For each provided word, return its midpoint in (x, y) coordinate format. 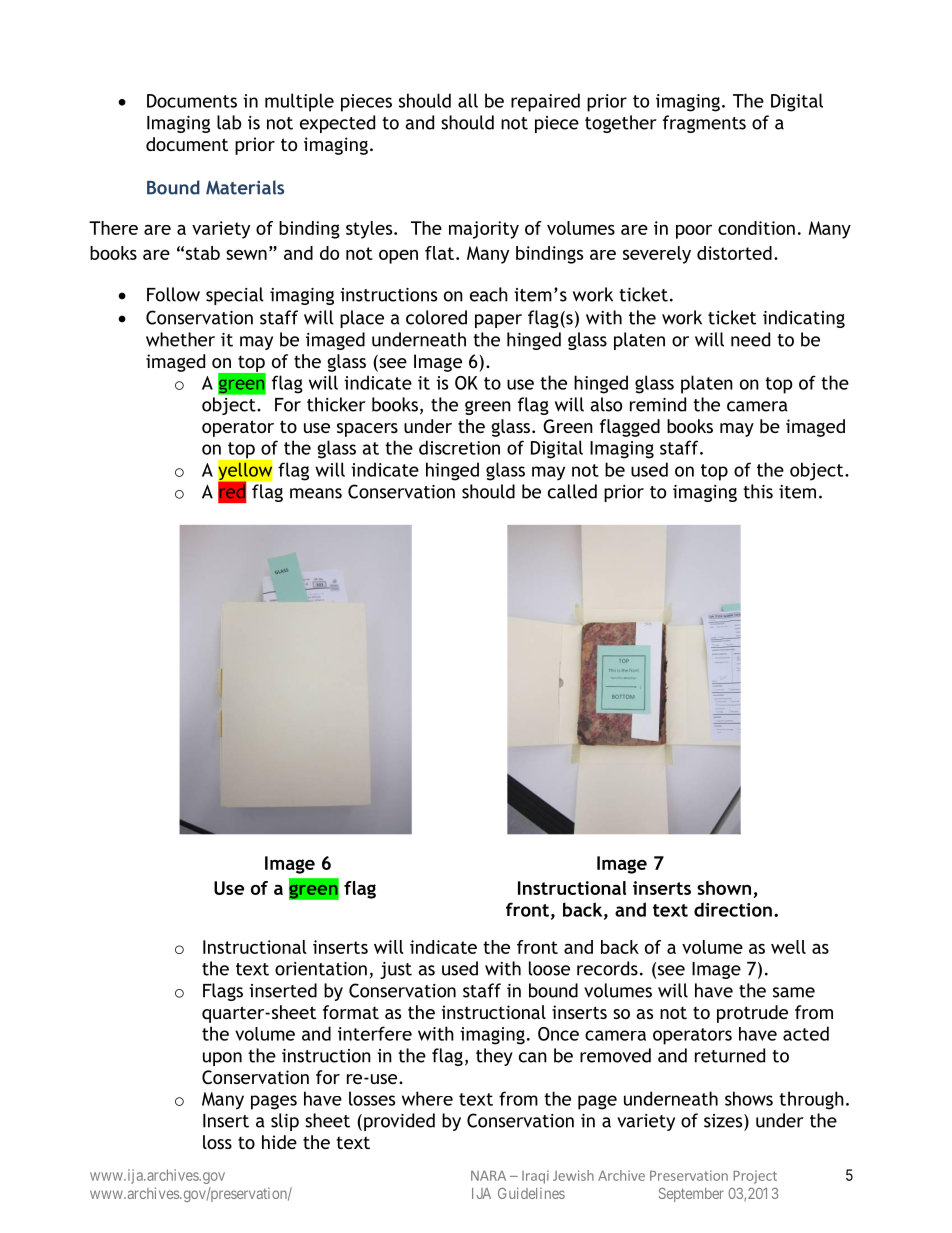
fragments (704, 124)
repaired (545, 102)
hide (279, 1142)
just (396, 970)
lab (229, 122)
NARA (488, 1175)
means (316, 493)
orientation (321, 969)
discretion (459, 447)
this (758, 491)
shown (724, 888)
